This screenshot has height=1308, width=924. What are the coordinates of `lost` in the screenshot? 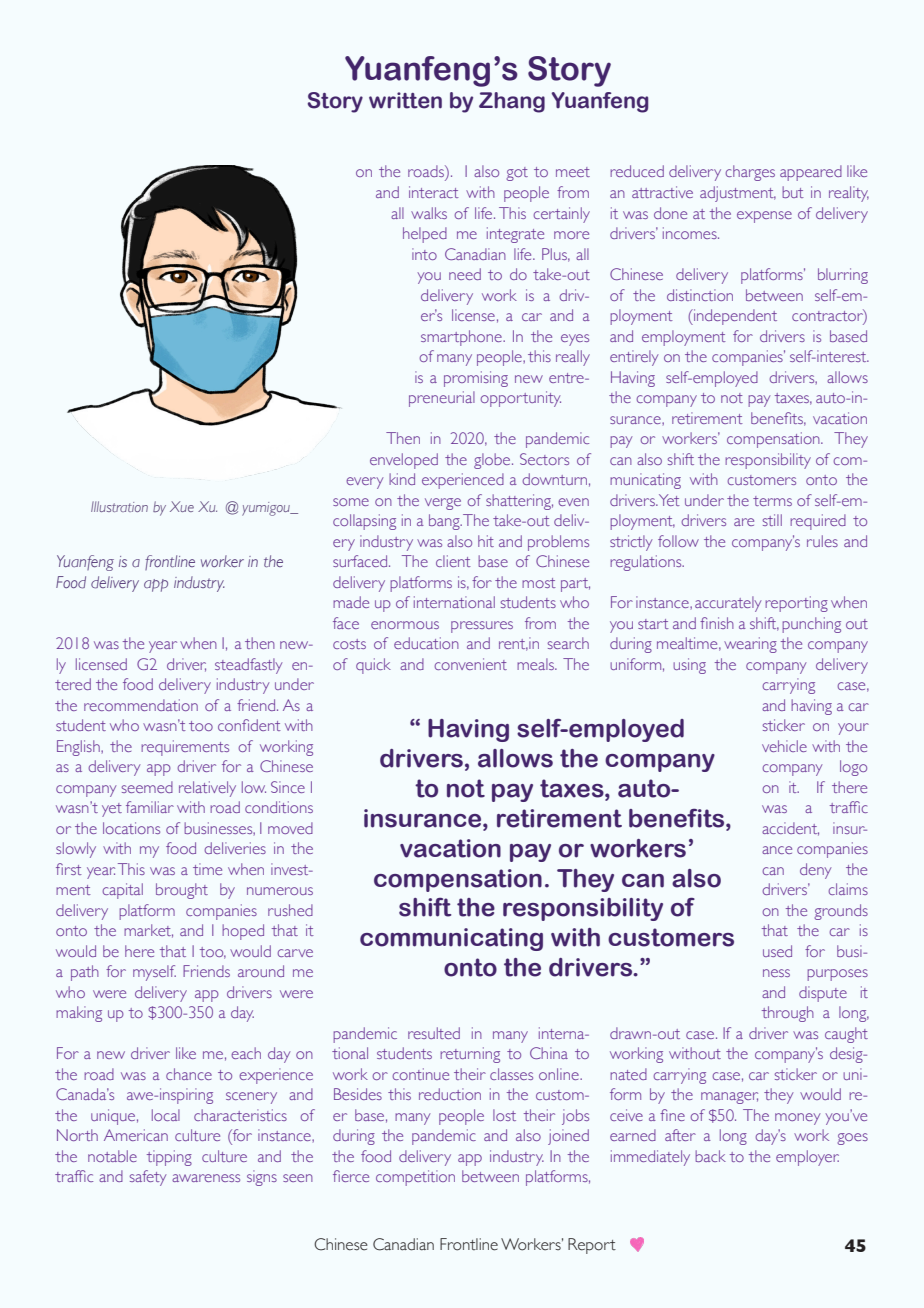 It's located at (504, 1115).
